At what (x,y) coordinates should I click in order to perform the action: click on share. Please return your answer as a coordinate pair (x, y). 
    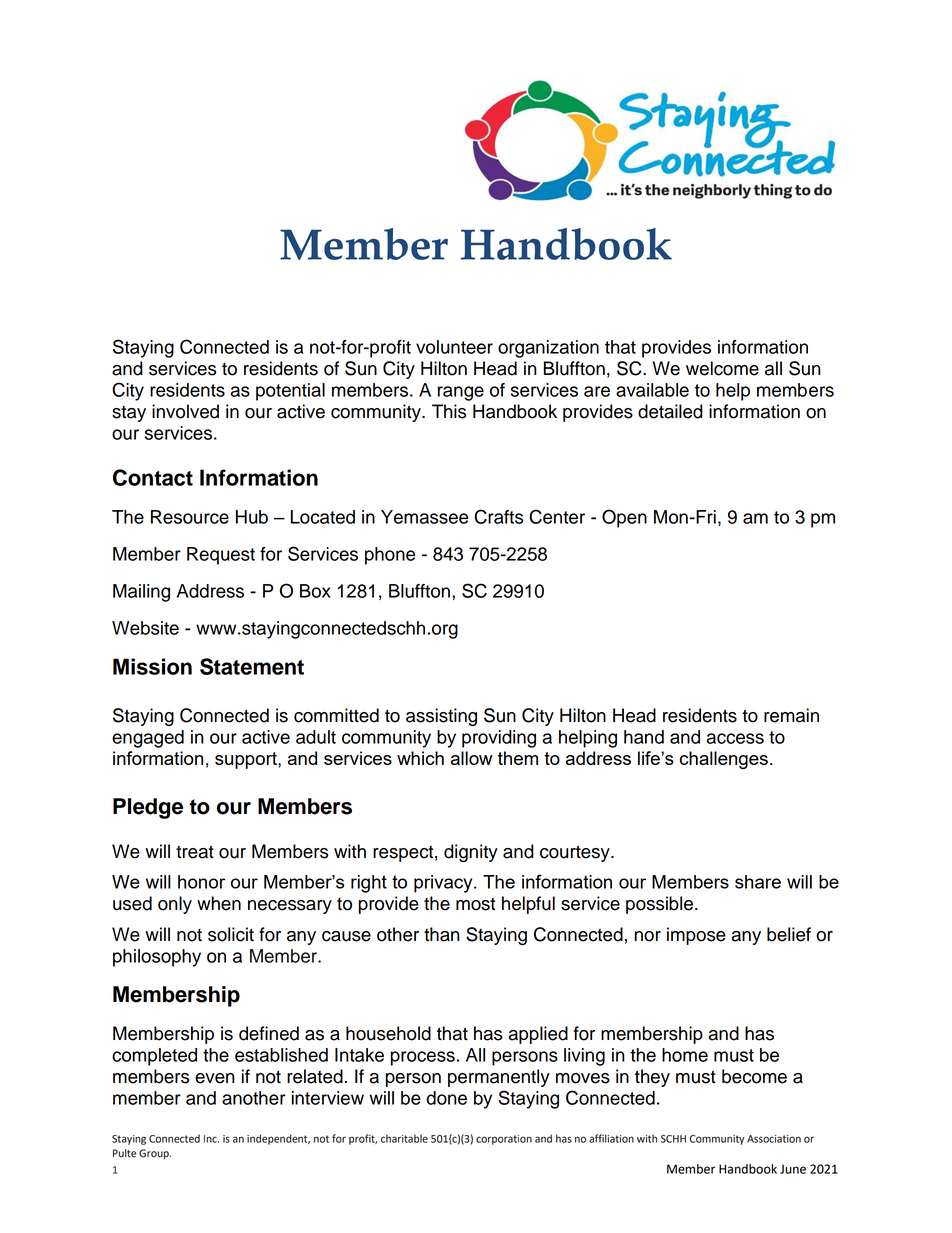
    Looking at the image, I should click on (758, 882).
